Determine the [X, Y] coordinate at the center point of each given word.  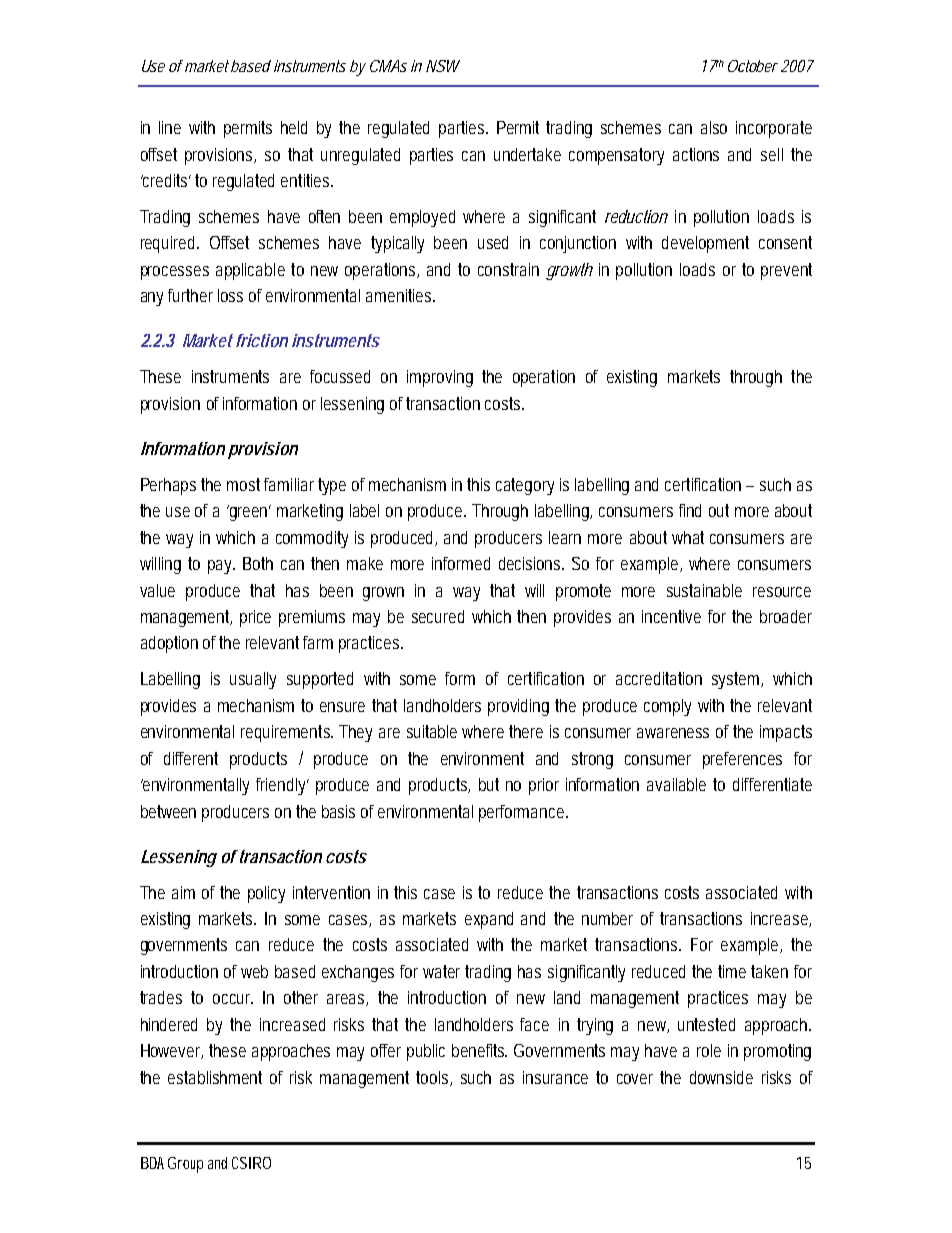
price [255, 618]
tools [434, 1078]
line [170, 127]
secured [438, 616]
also [714, 127]
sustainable [704, 590]
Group [185, 1165]
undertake [527, 154]
